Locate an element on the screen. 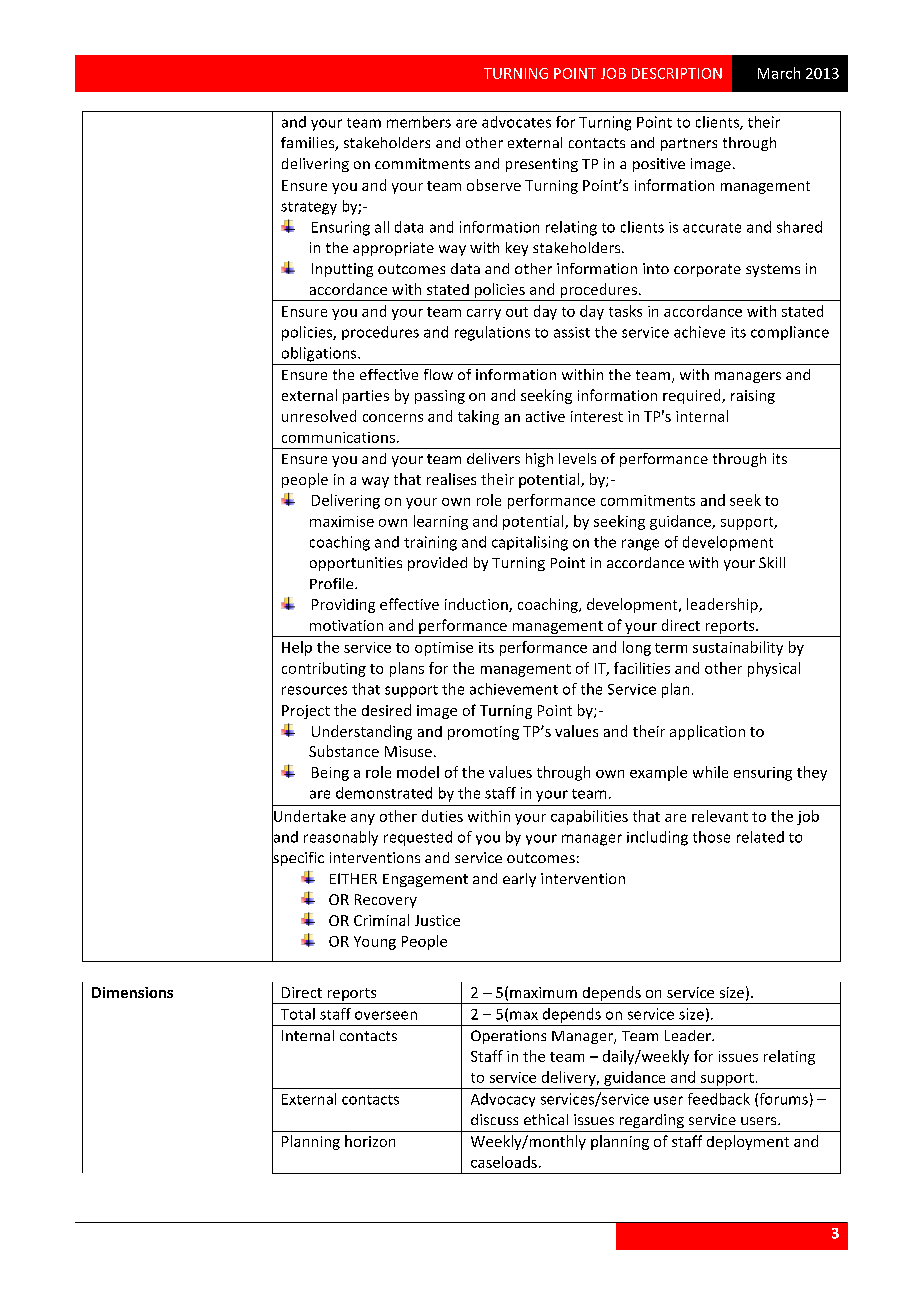  specific is located at coordinates (298, 859).
